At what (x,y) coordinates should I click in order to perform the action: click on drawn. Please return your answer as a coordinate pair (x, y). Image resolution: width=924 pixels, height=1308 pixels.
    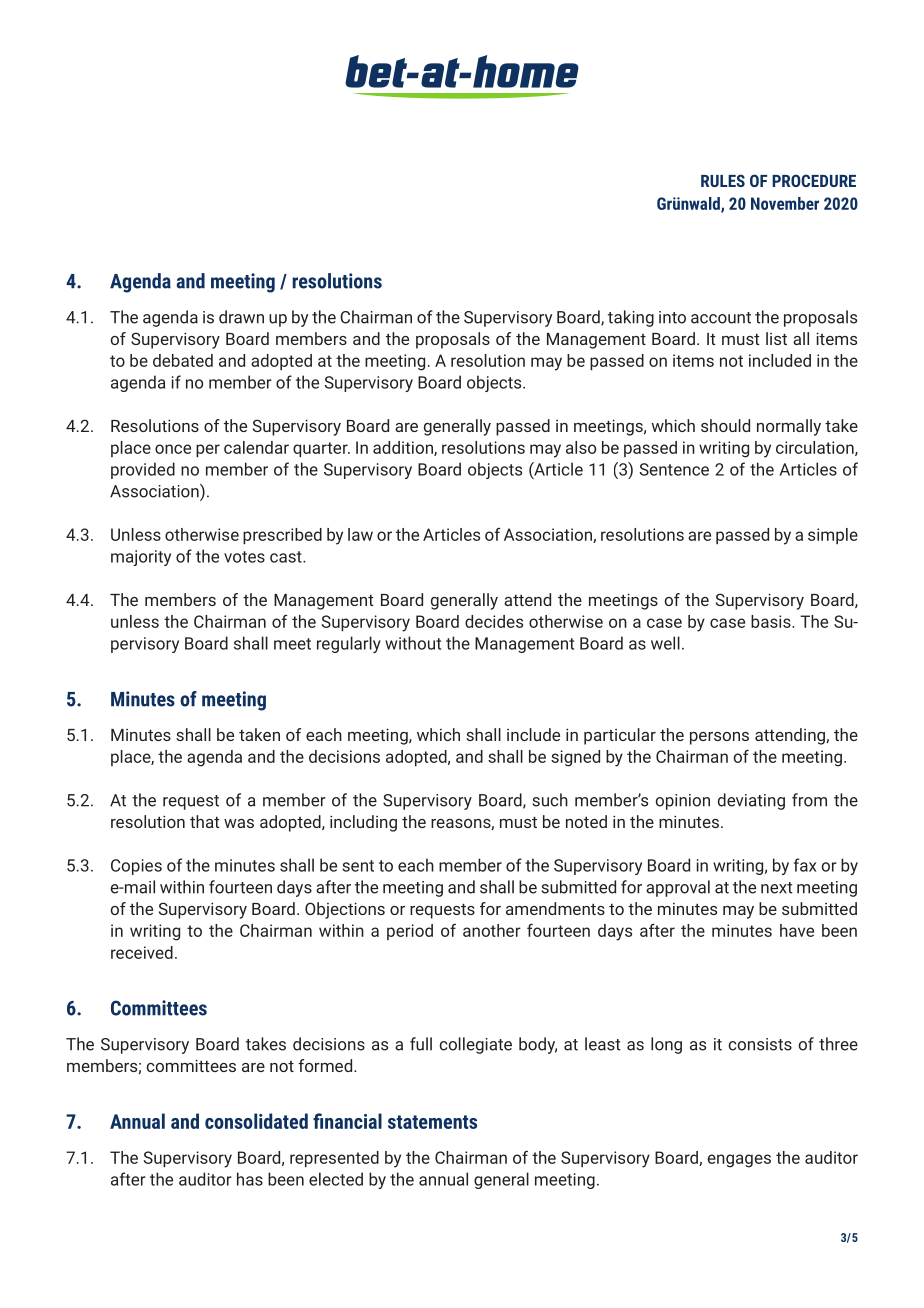
    Looking at the image, I should click on (241, 317).
